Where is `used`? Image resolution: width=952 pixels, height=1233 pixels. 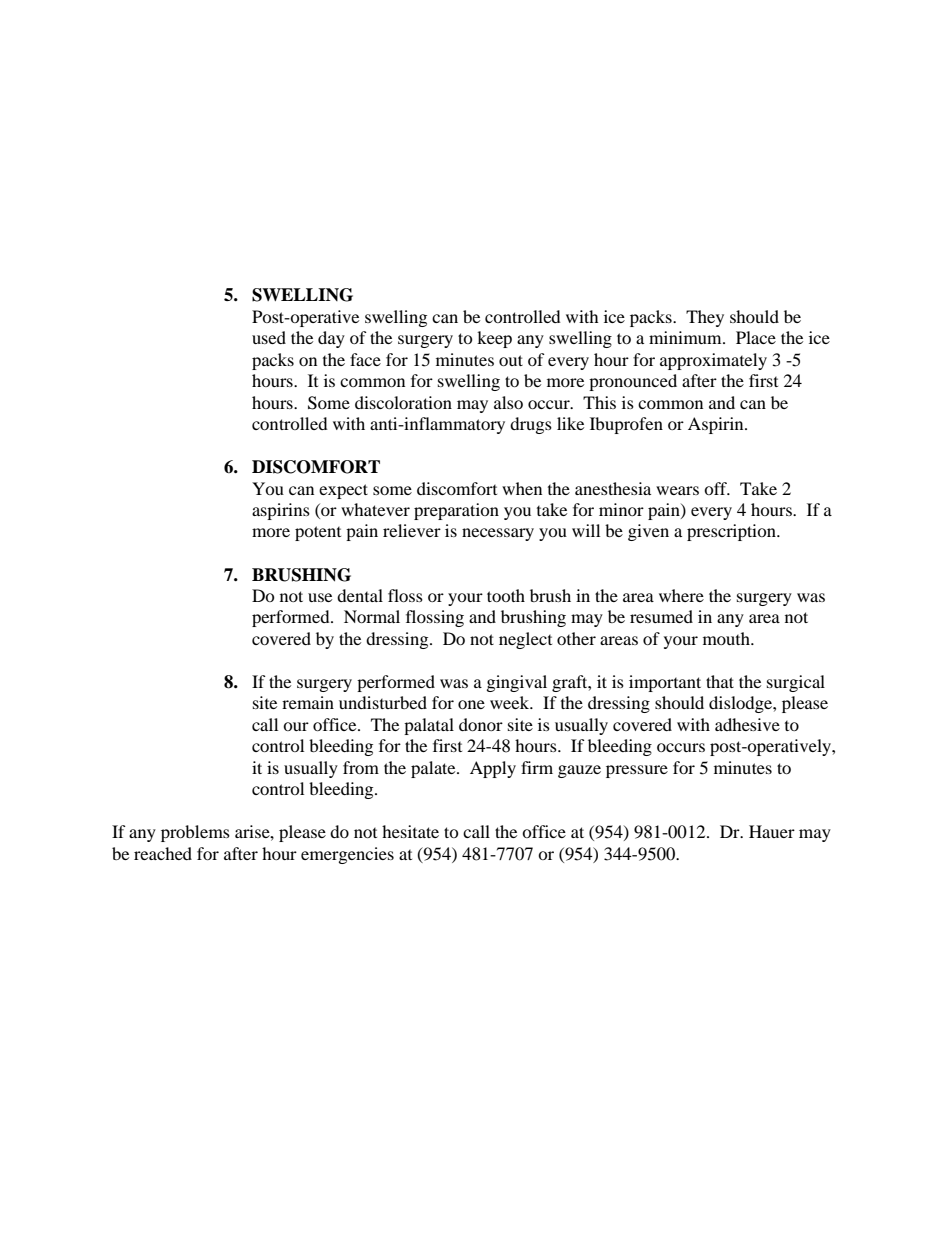 used is located at coordinates (269, 337).
